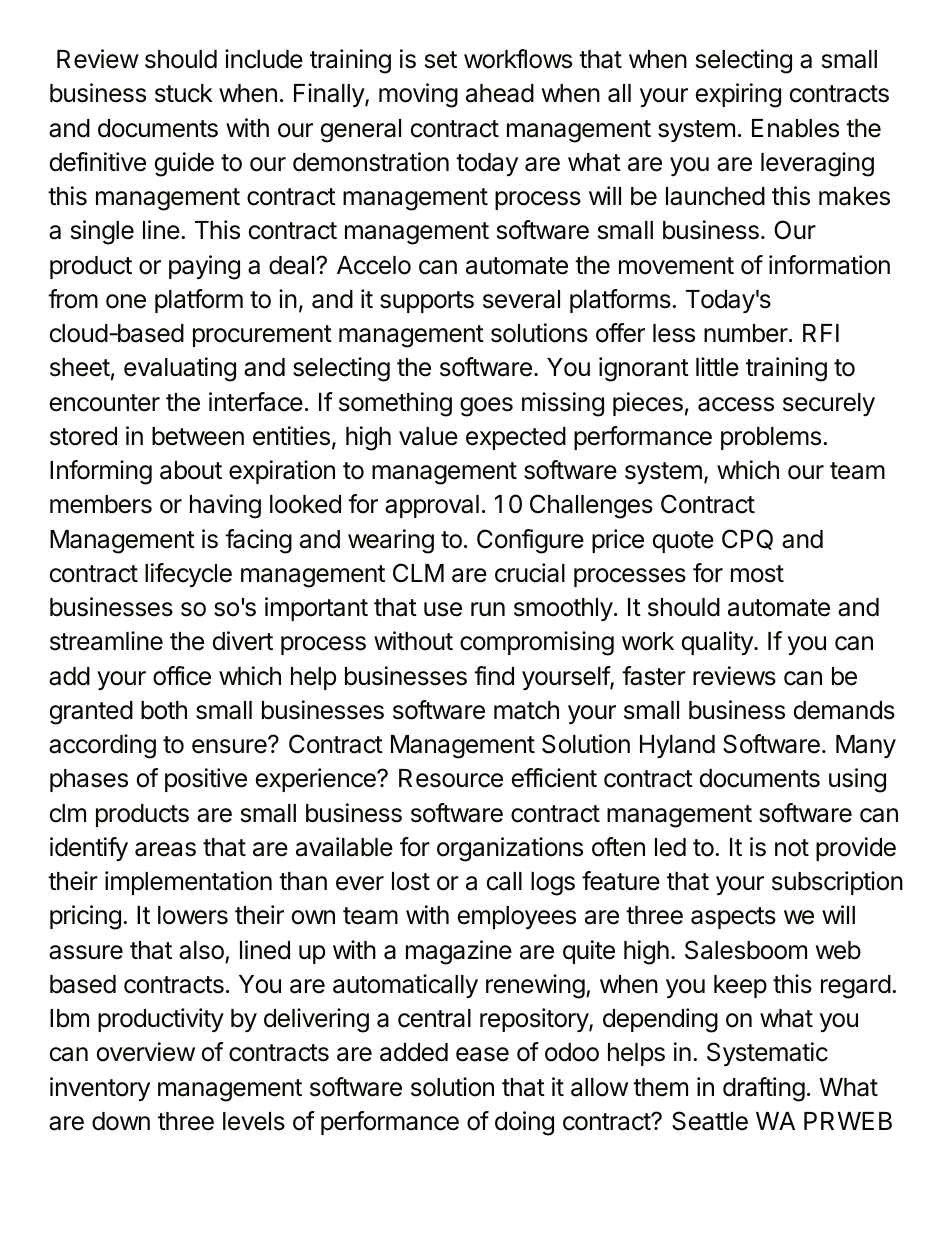 This screenshot has height=1233, width=952. I want to click on not, so click(792, 848).
